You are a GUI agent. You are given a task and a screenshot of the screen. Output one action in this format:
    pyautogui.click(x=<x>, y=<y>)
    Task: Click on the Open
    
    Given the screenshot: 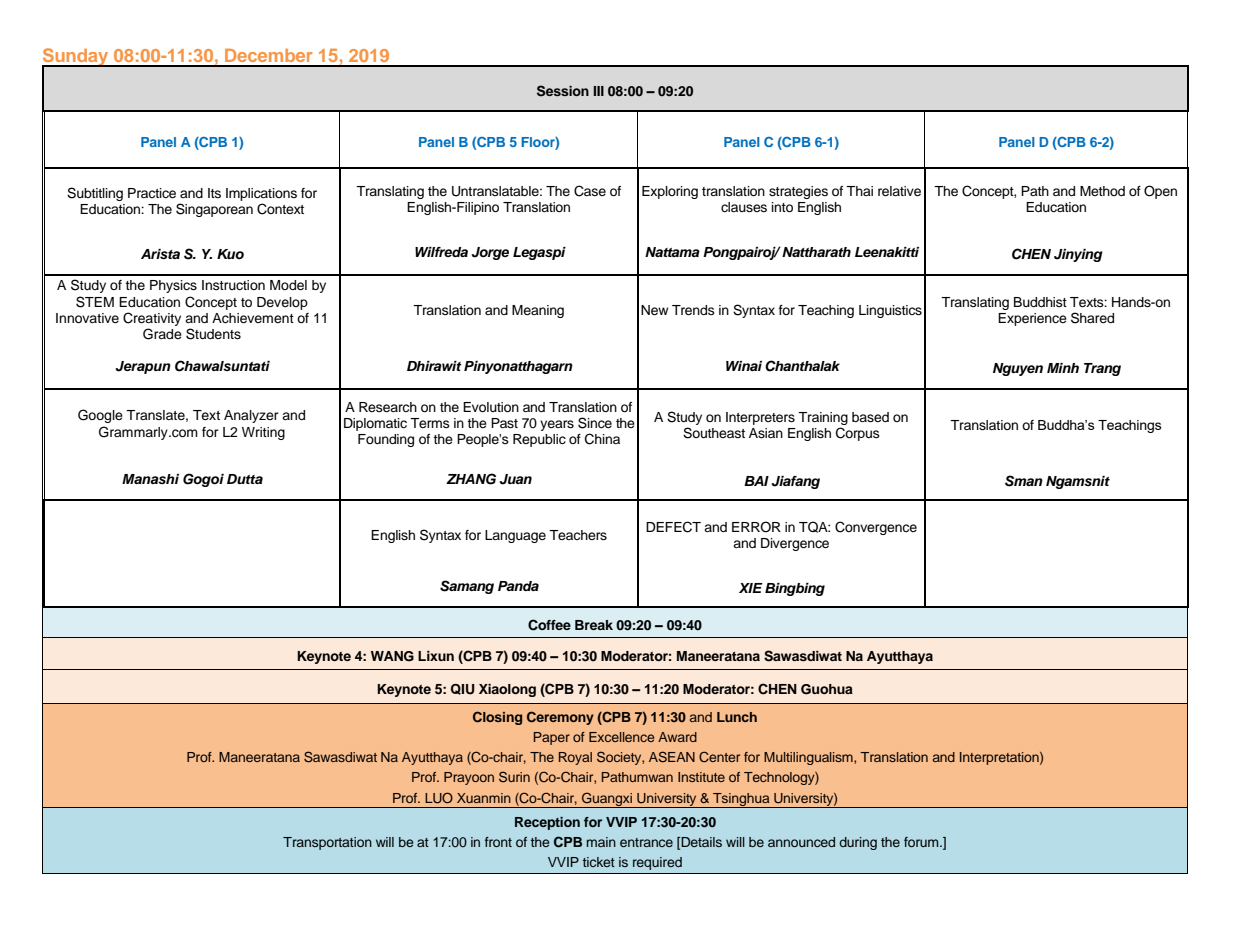 What is the action you would take?
    pyautogui.click(x=1160, y=192)
